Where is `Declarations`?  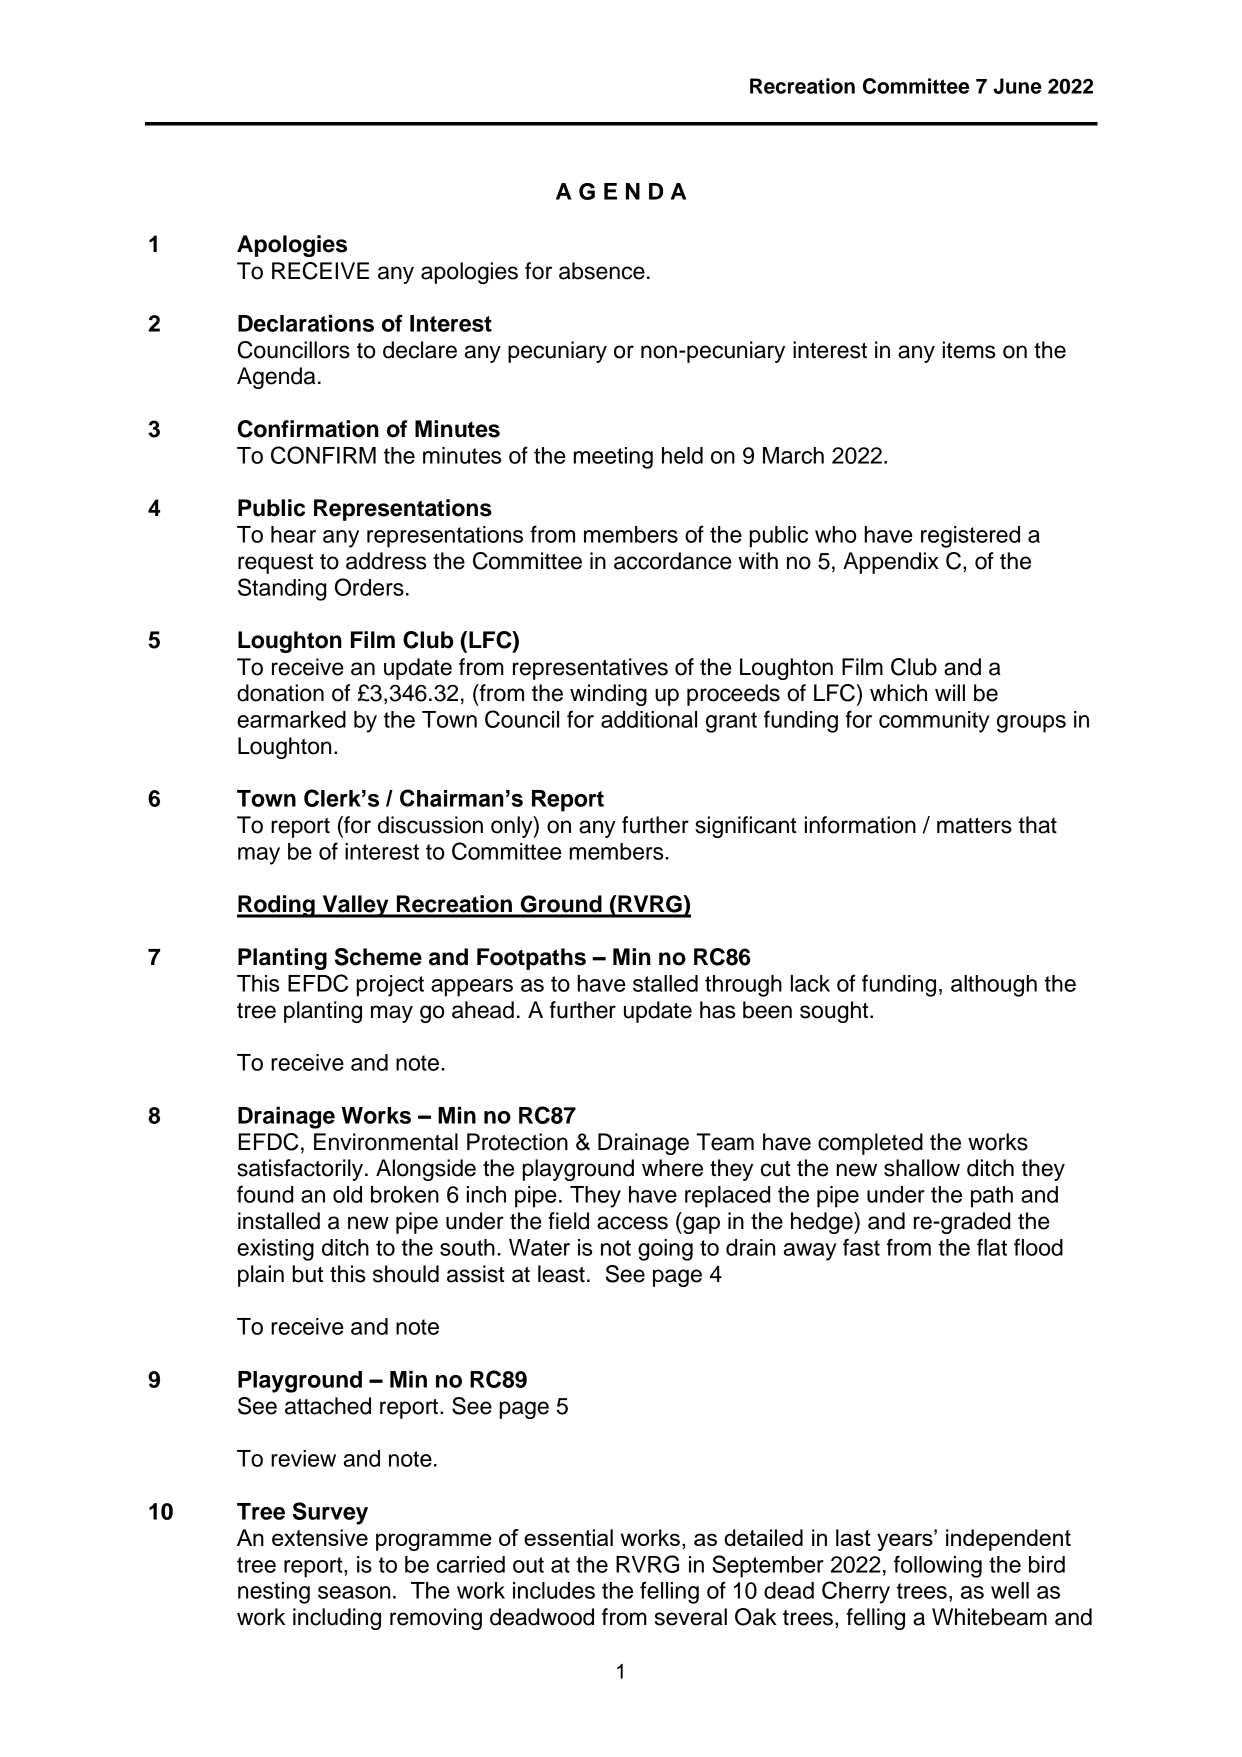
Declarations is located at coordinates (306, 323).
